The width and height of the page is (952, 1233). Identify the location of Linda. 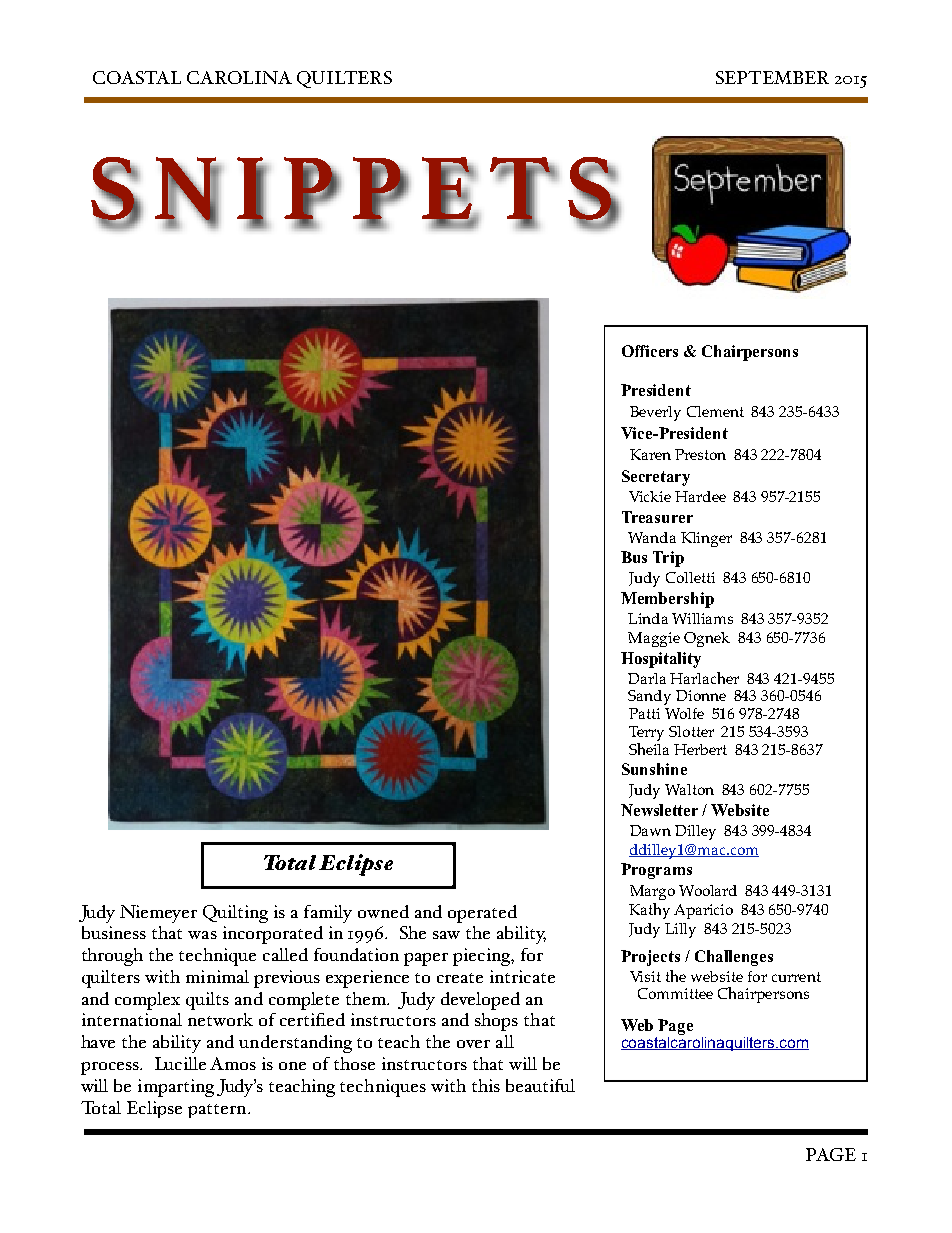
(648, 618).
